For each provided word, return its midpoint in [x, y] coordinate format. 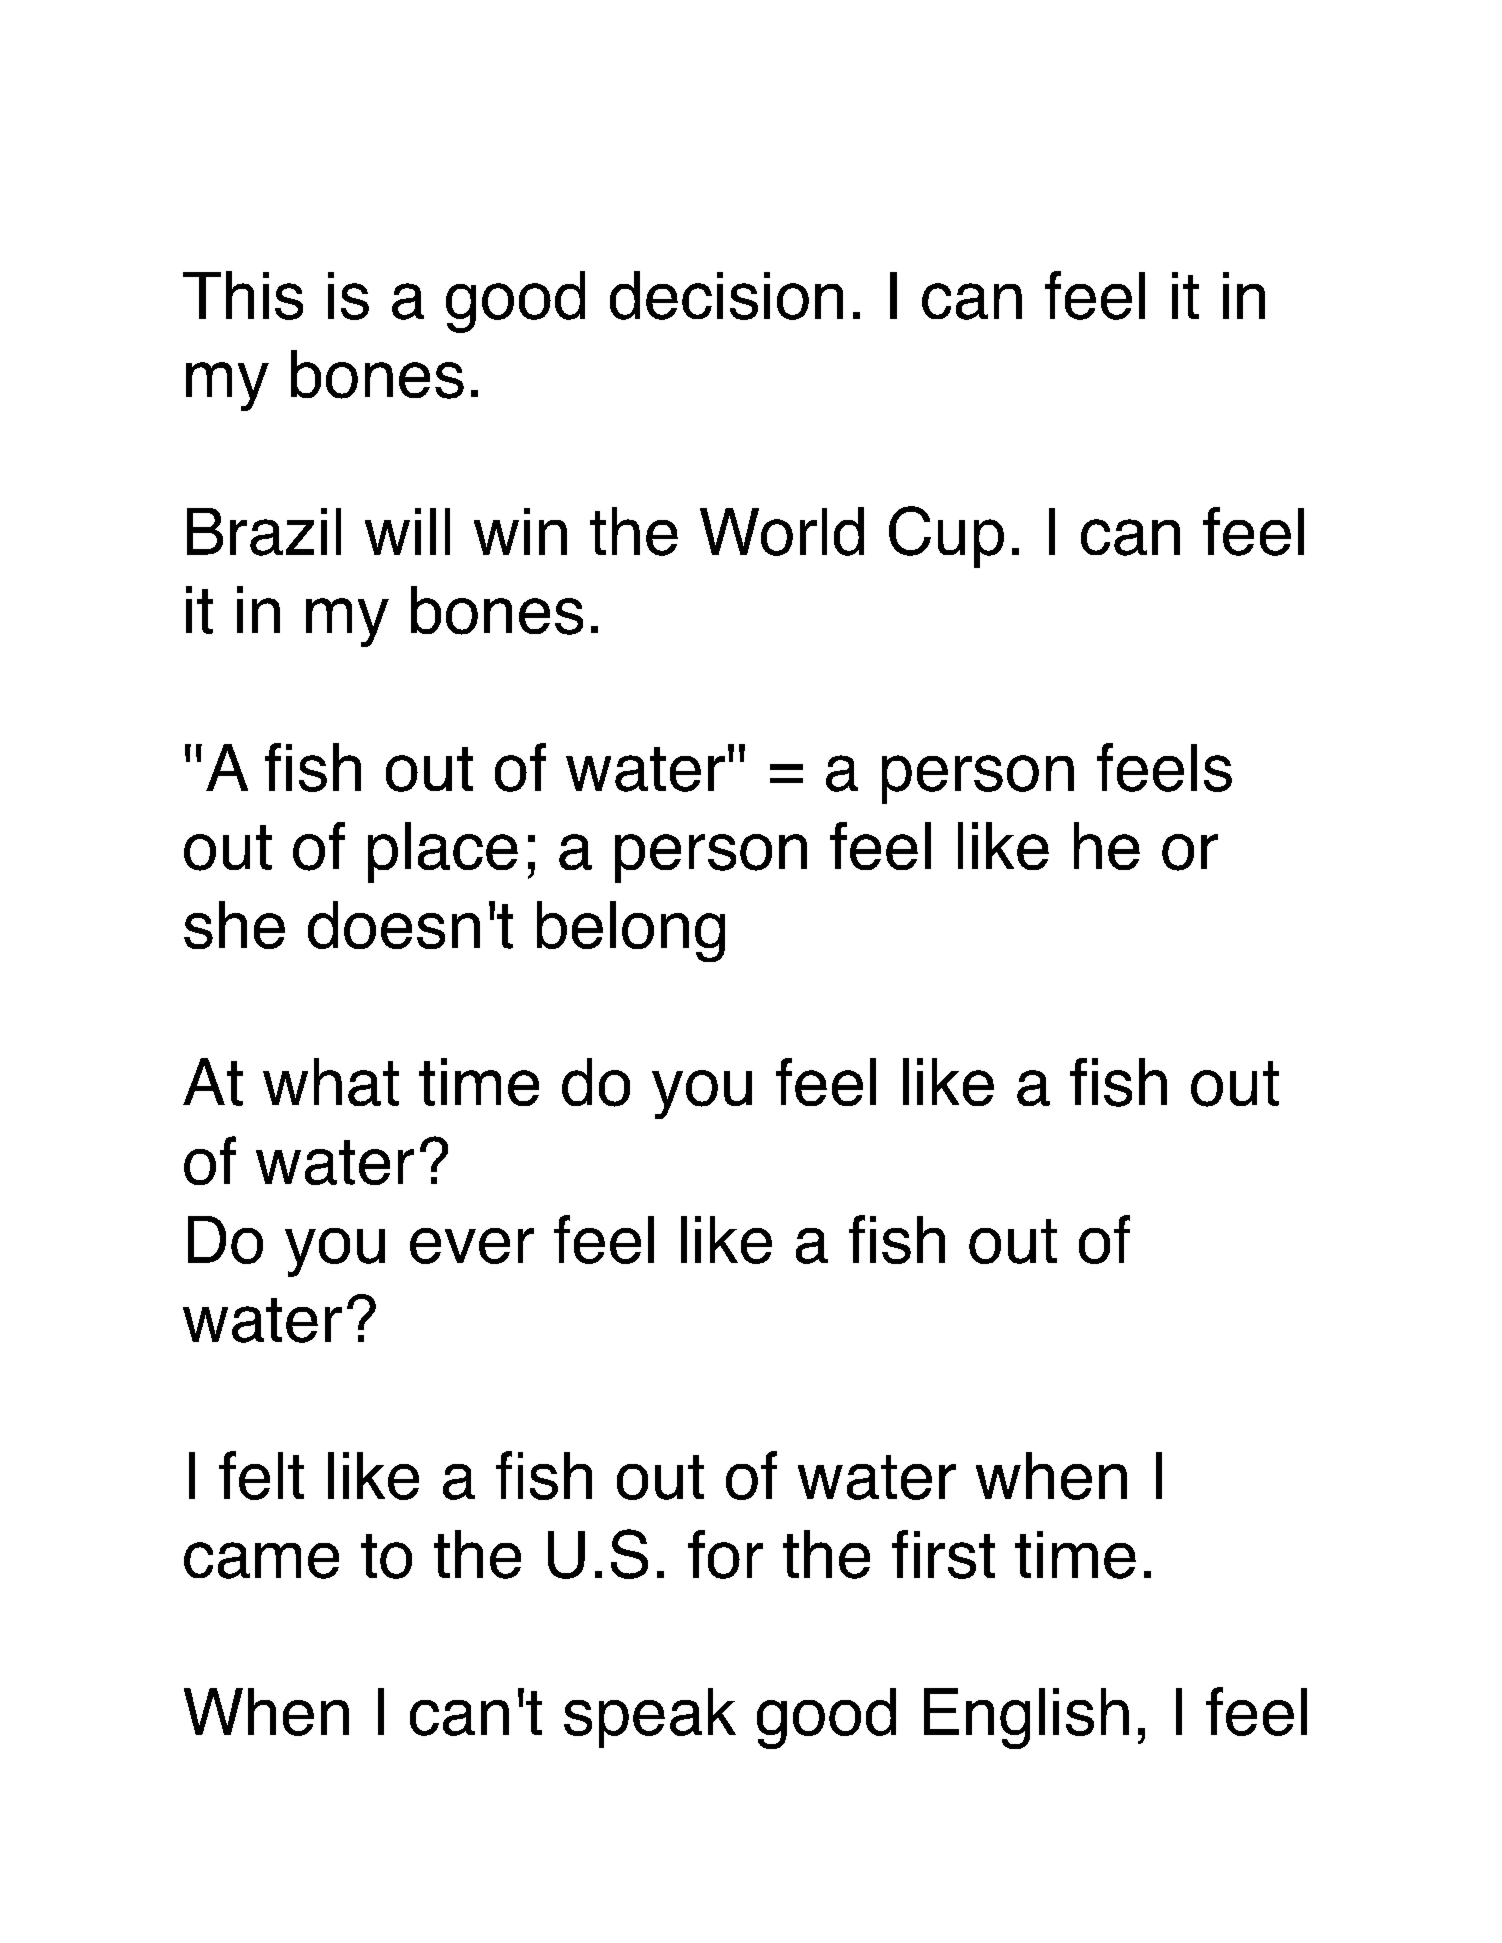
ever [472, 1246]
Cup [946, 537]
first [943, 1554]
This [243, 295]
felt [261, 1475]
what [331, 1082]
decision [726, 295]
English [1026, 1718]
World [782, 531]
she [234, 925]
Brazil [264, 532]
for [725, 1554]
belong [631, 931]
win [520, 531]
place [443, 852]
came [261, 1560]
